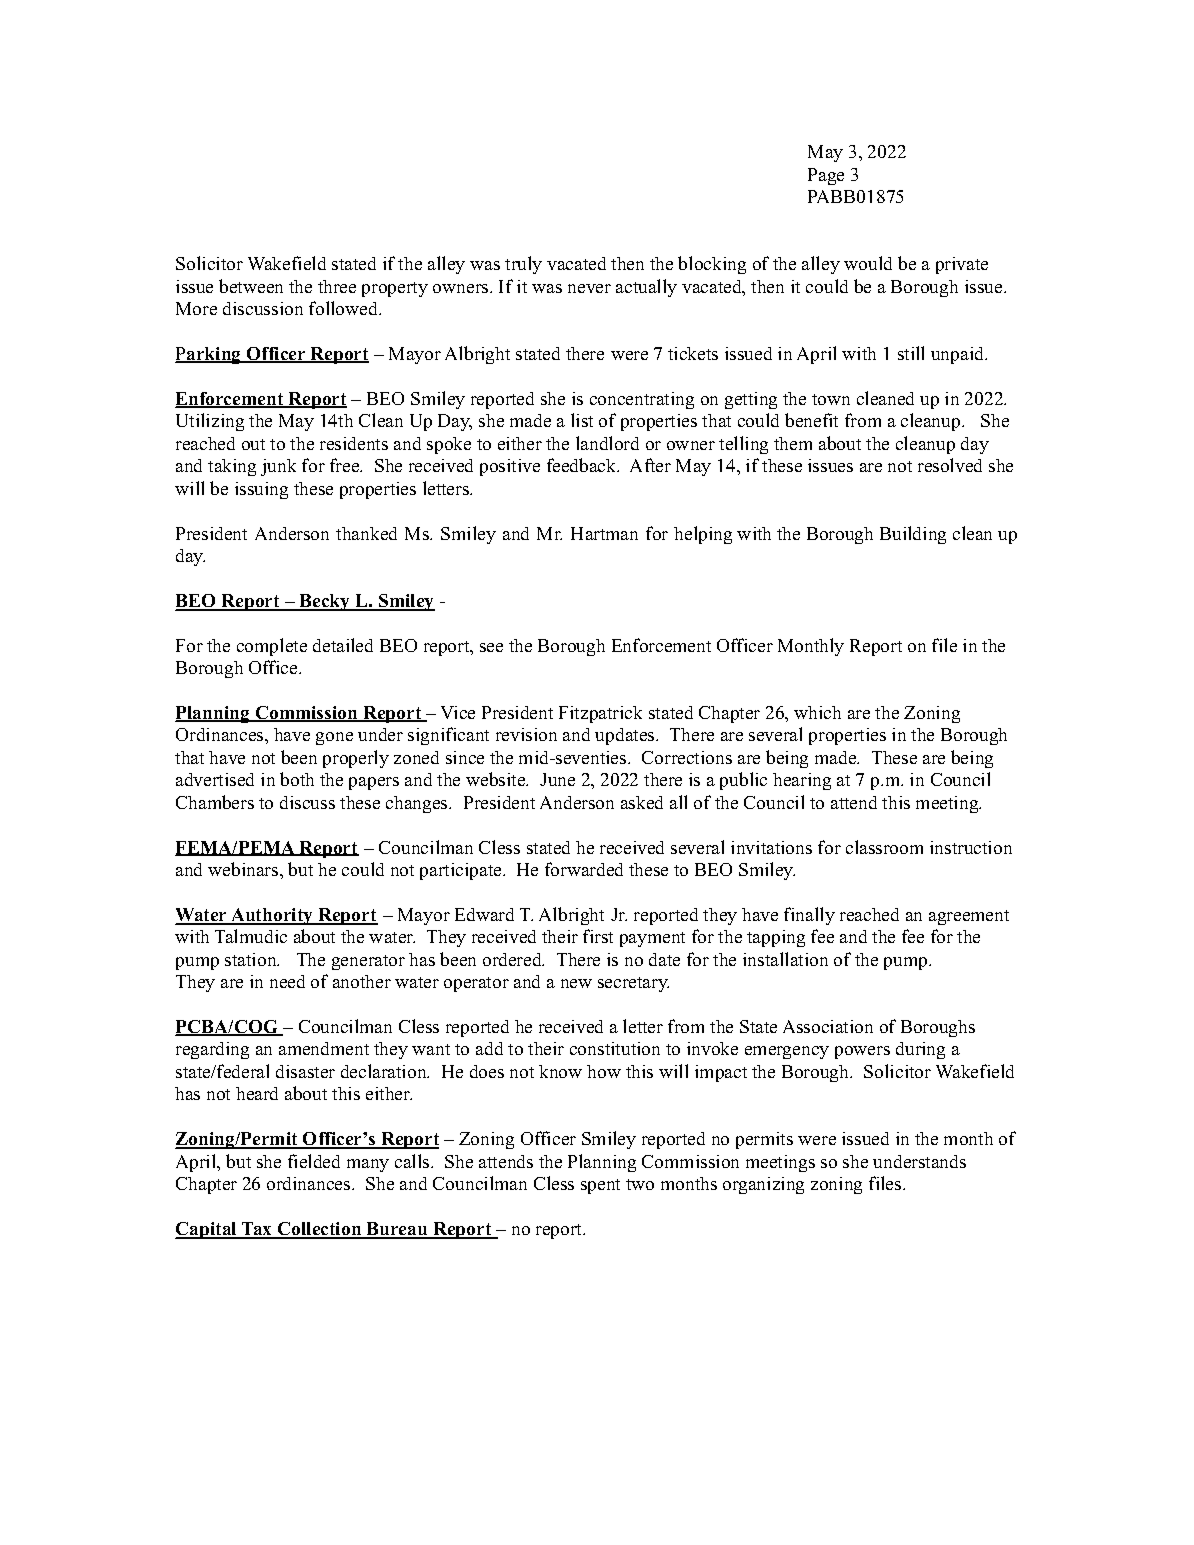 The image size is (1194, 1545). Describe the element at coordinates (252, 959) in the image. I see `station` at that location.
